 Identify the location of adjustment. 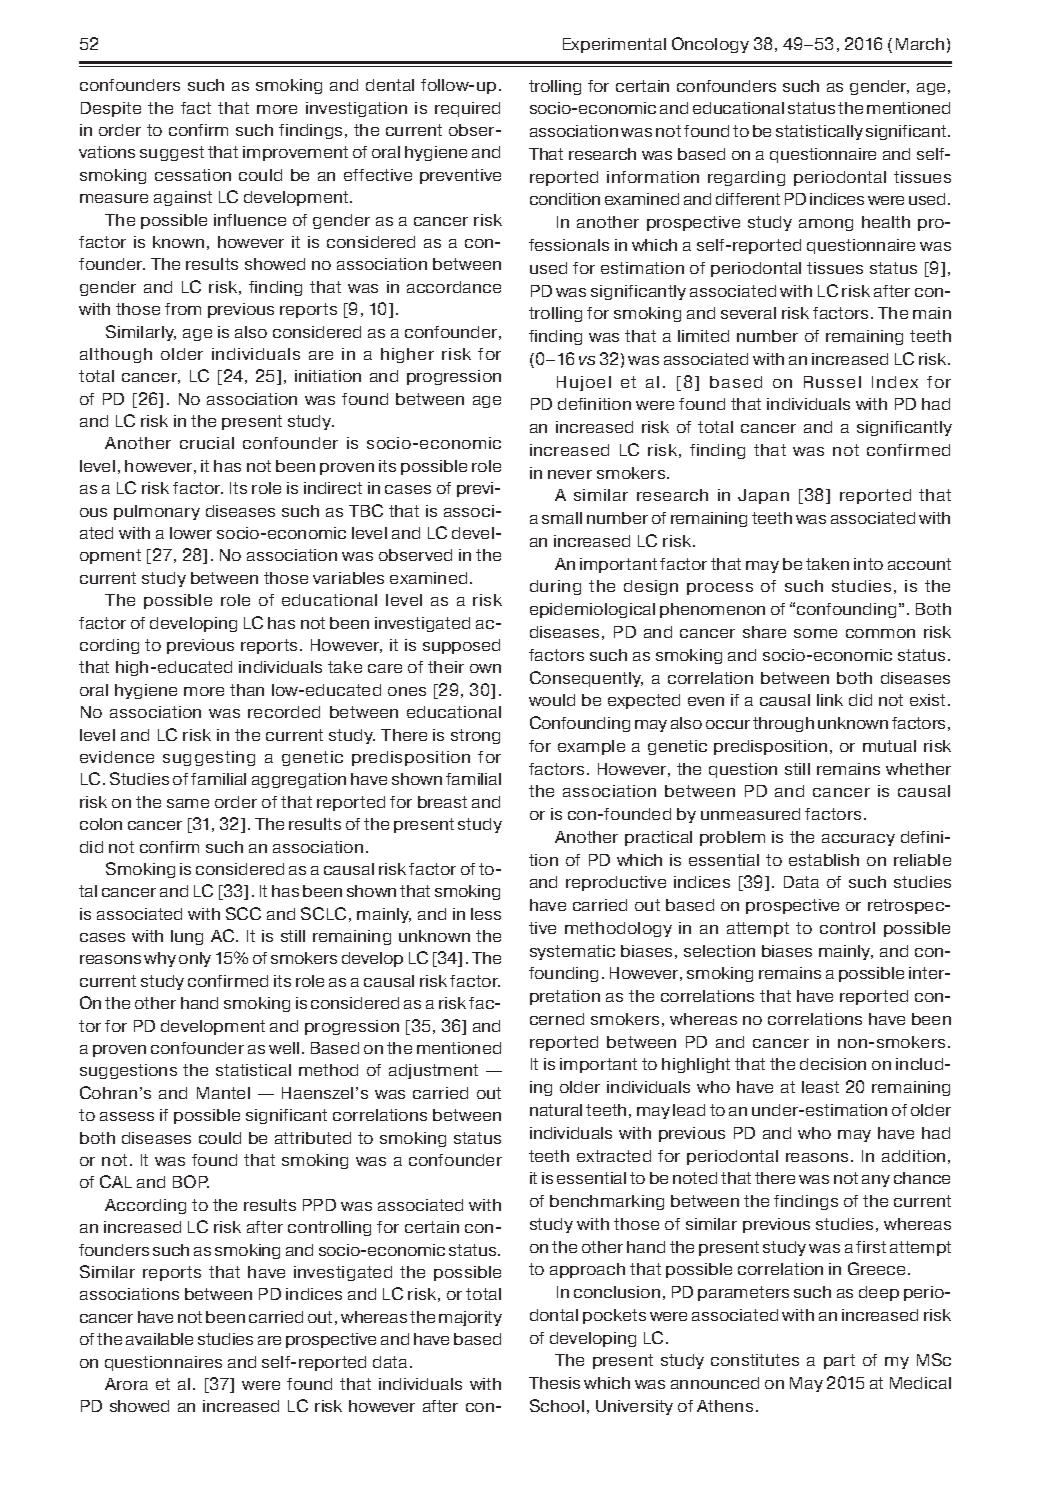
(433, 1071).
